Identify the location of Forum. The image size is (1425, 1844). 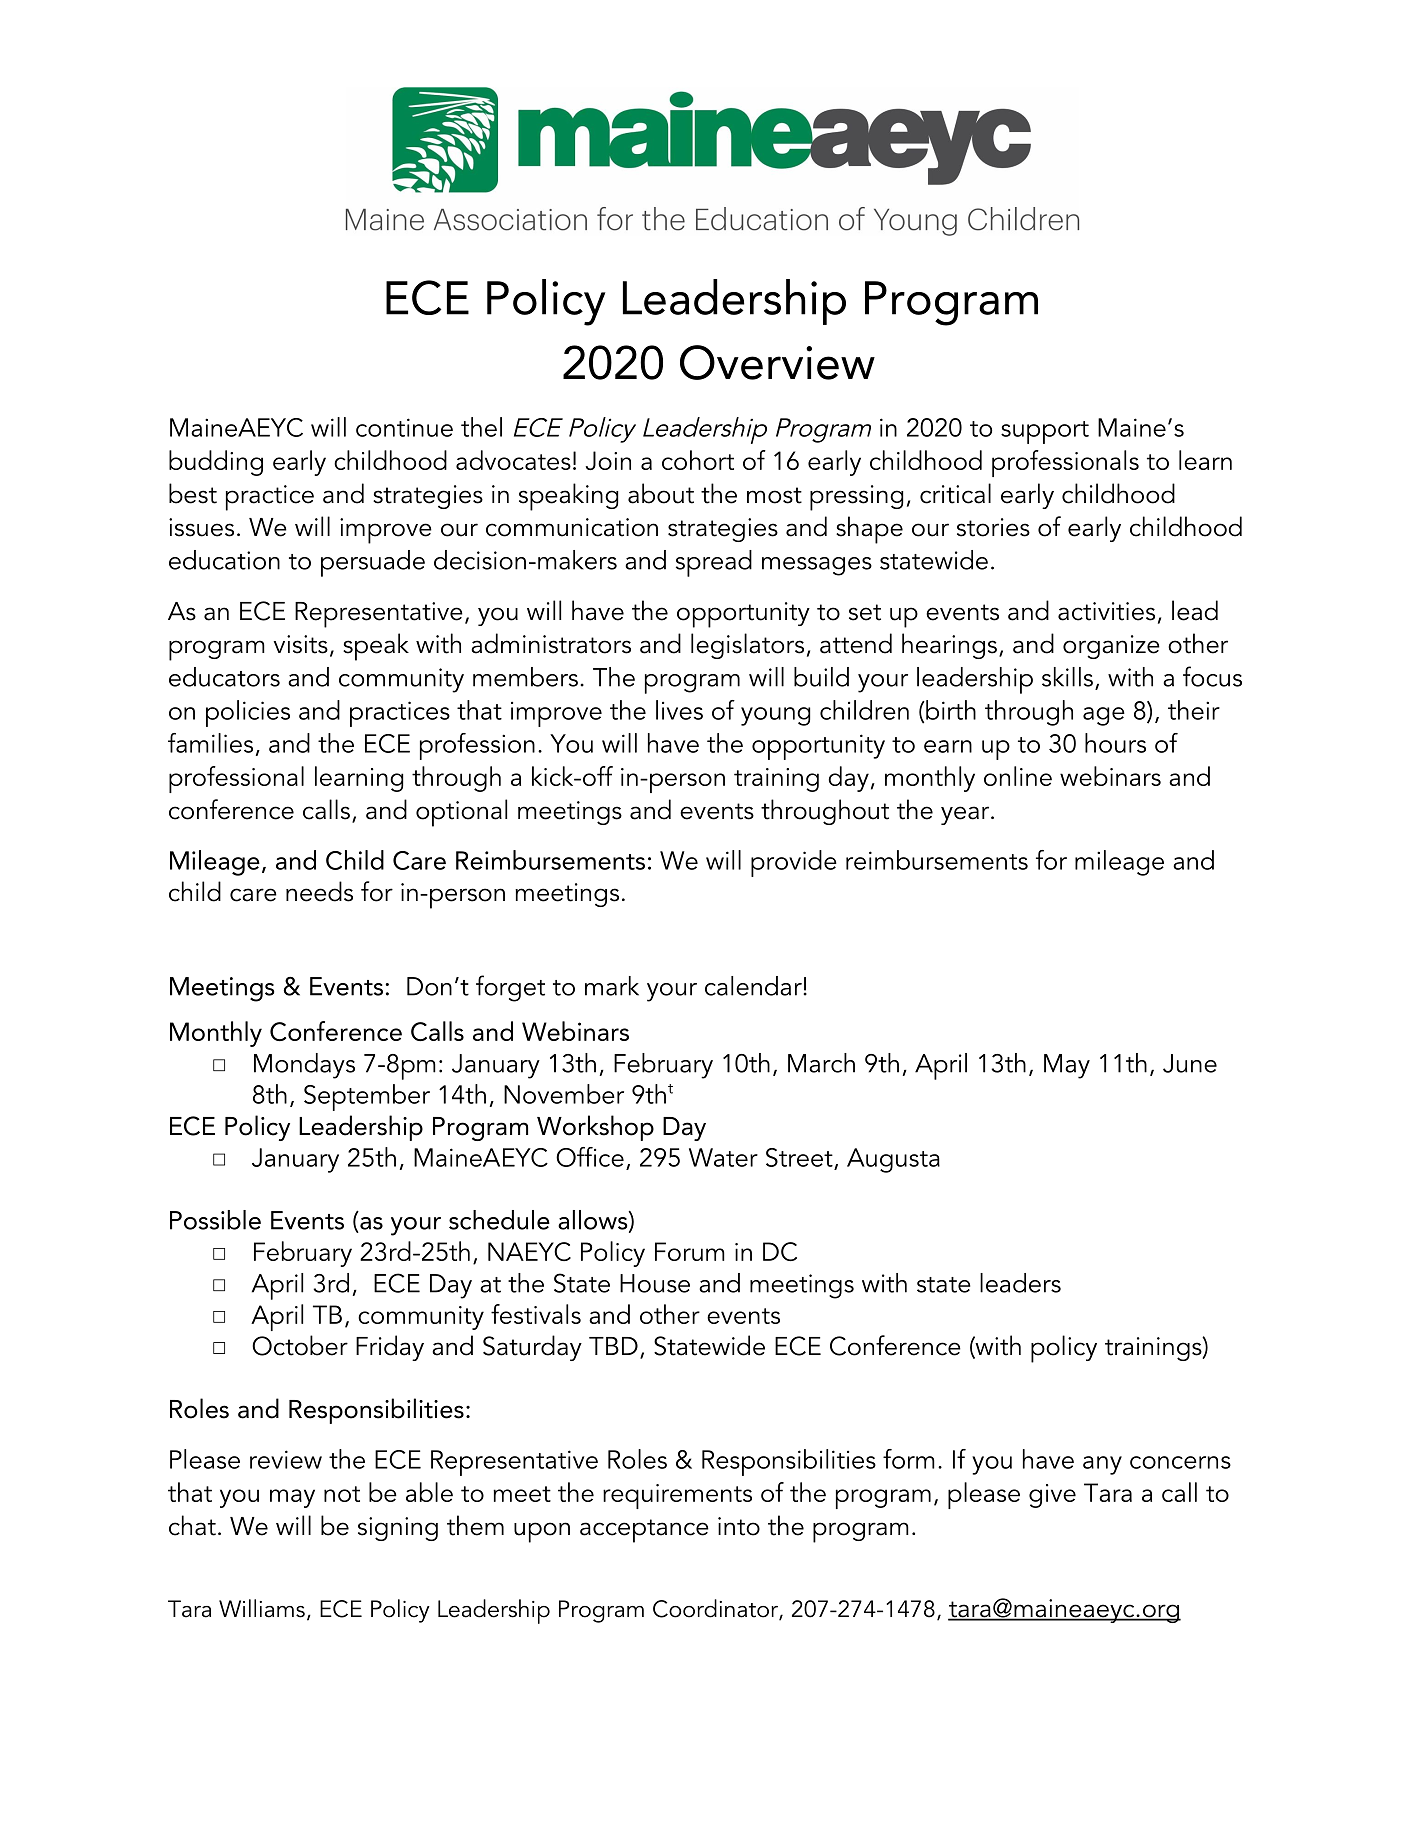
(690, 1251).
